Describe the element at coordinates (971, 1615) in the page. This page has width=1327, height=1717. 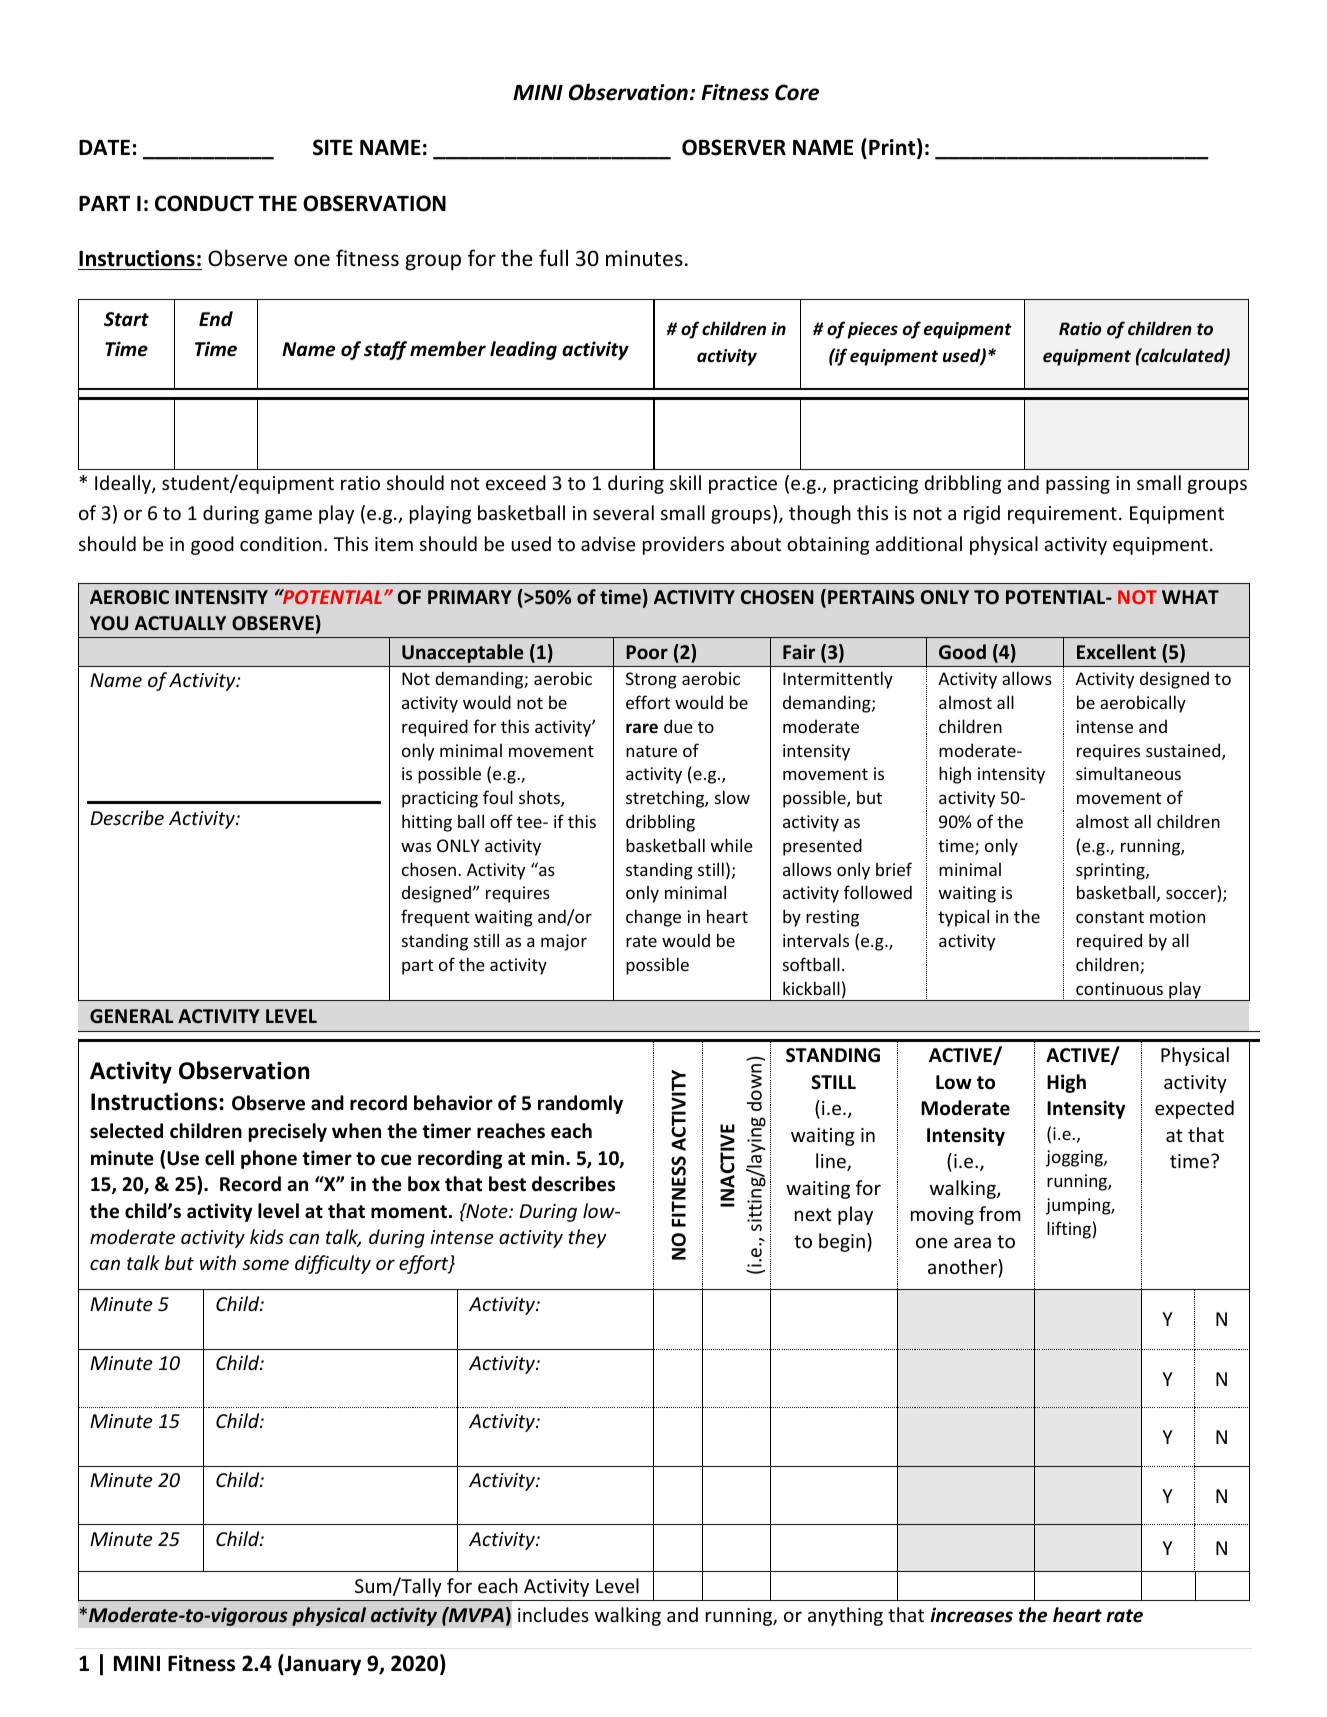
I see `increases` at that location.
